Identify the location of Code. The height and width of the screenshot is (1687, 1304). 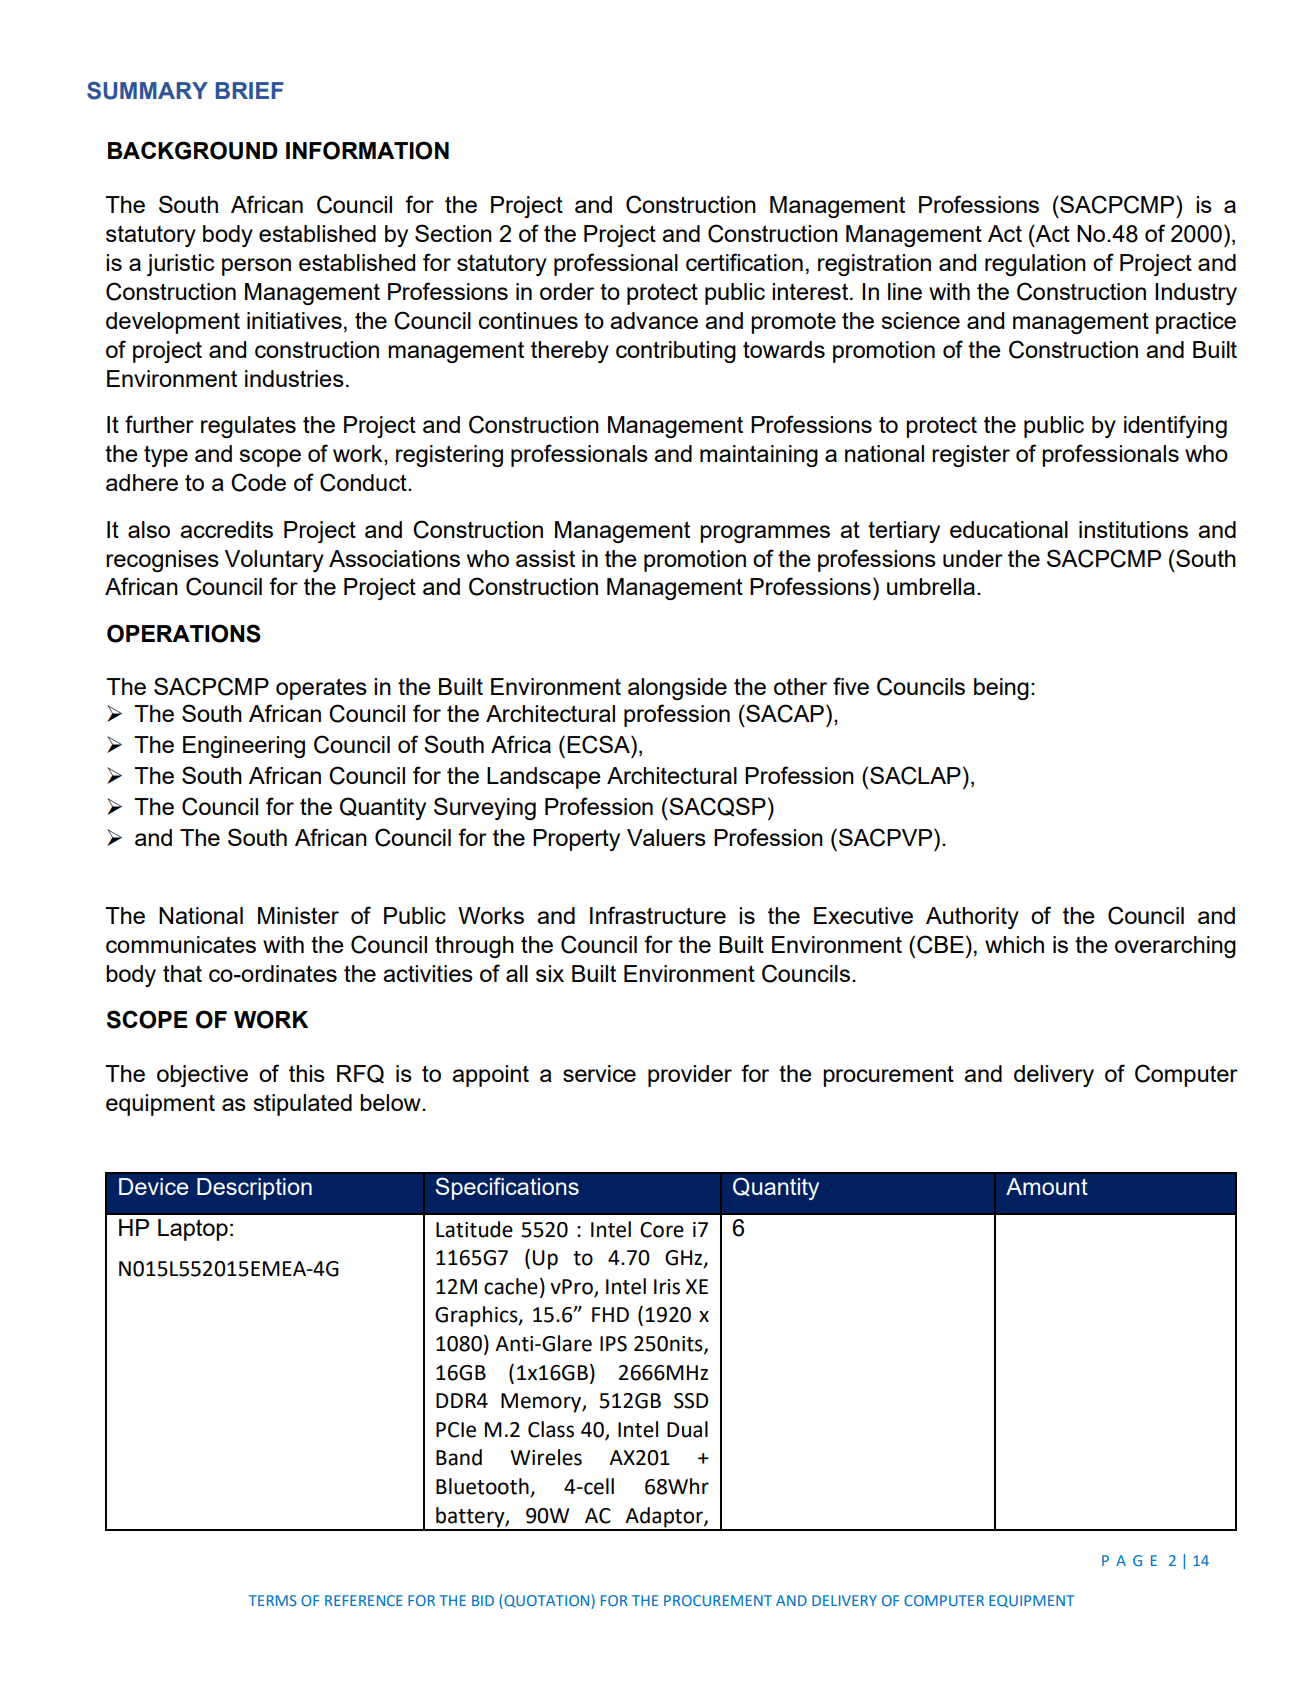
(258, 482).
